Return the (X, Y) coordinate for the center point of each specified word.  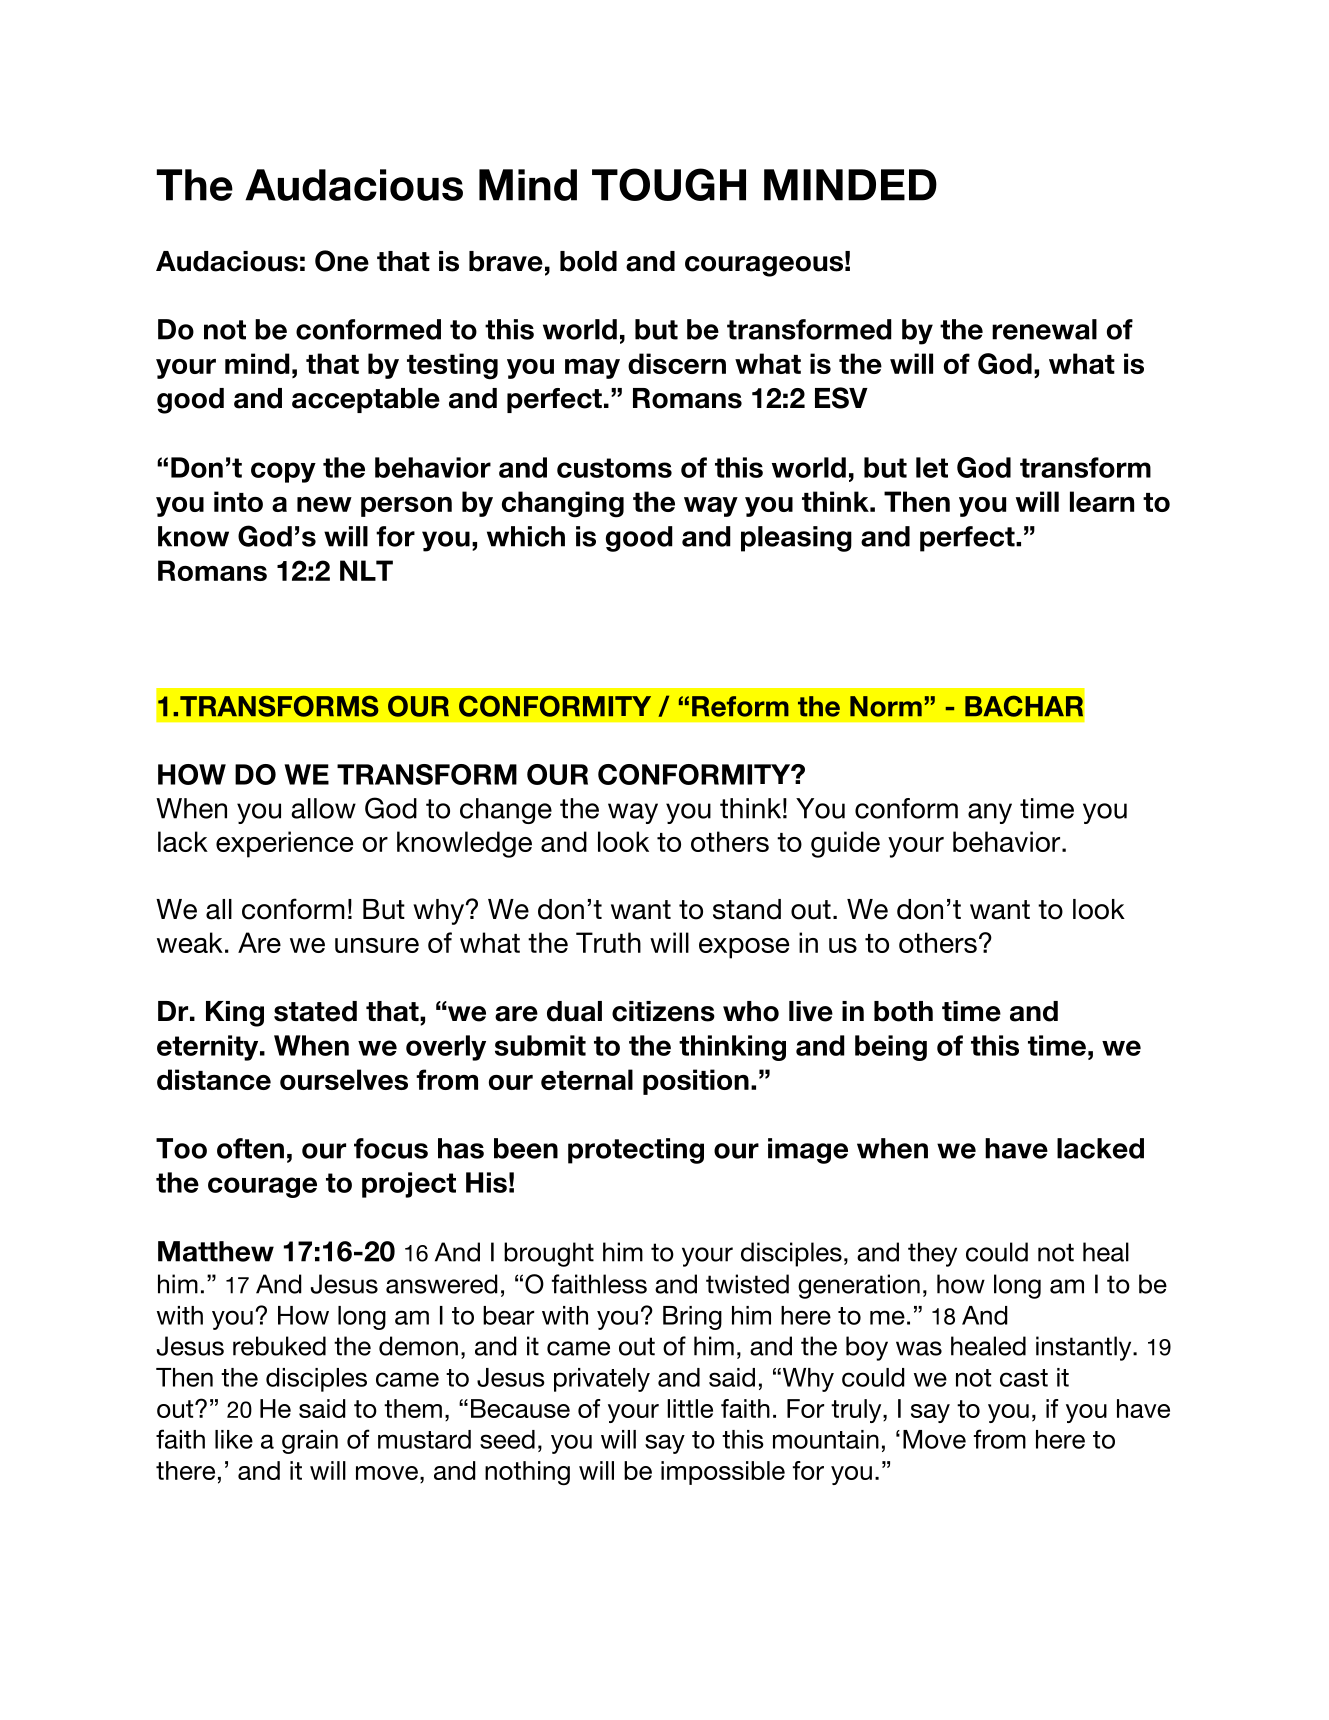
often (250, 1148)
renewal (1044, 329)
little (690, 1408)
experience (284, 844)
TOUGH (669, 184)
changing (563, 504)
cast (1024, 1378)
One (342, 261)
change (506, 811)
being (891, 1048)
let (932, 467)
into (238, 501)
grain (310, 1442)
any (990, 813)
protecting (636, 1151)
